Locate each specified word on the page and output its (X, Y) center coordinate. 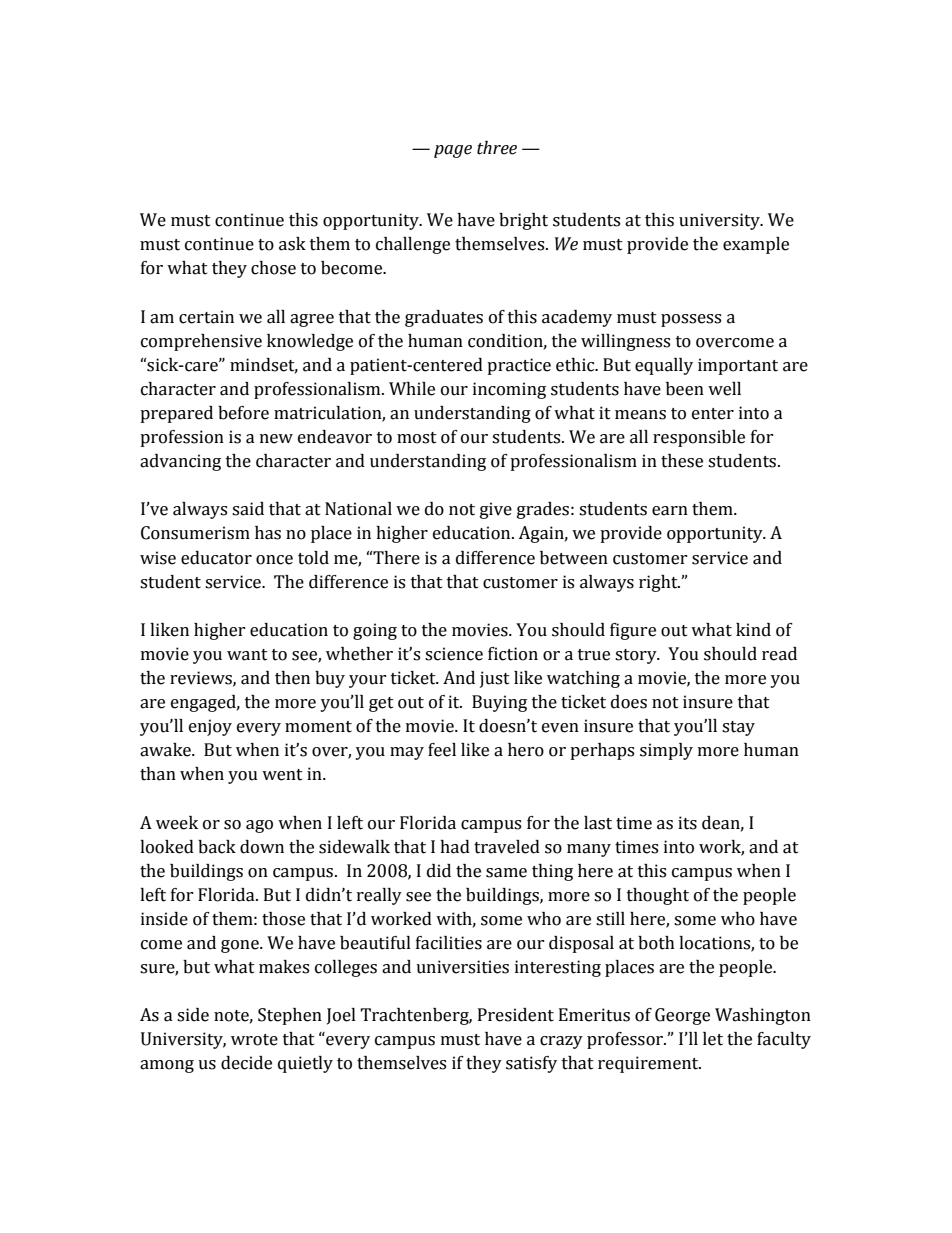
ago (259, 826)
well (724, 389)
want (247, 655)
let (713, 1039)
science (454, 654)
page (453, 151)
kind (753, 630)
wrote (254, 1040)
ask (292, 244)
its (687, 823)
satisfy (531, 1064)
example (756, 245)
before (243, 413)
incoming (509, 390)
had (455, 847)
